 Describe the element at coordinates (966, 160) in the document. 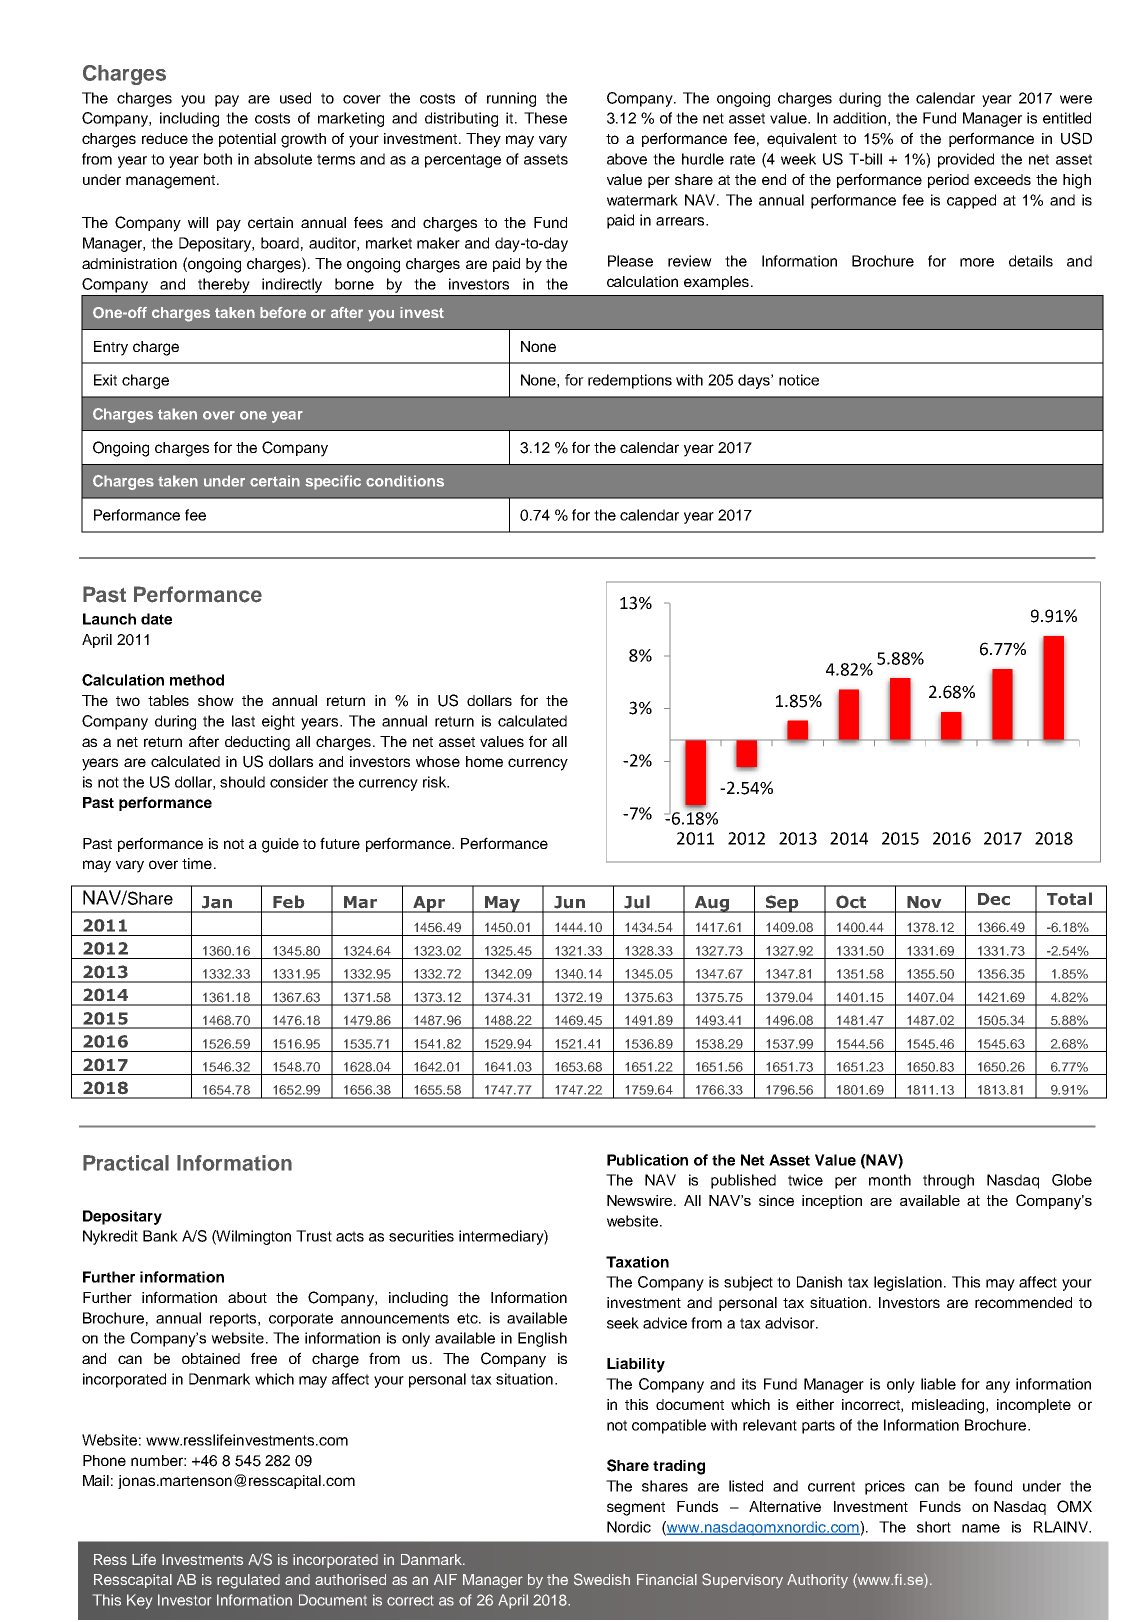

I see `provided` at that location.
